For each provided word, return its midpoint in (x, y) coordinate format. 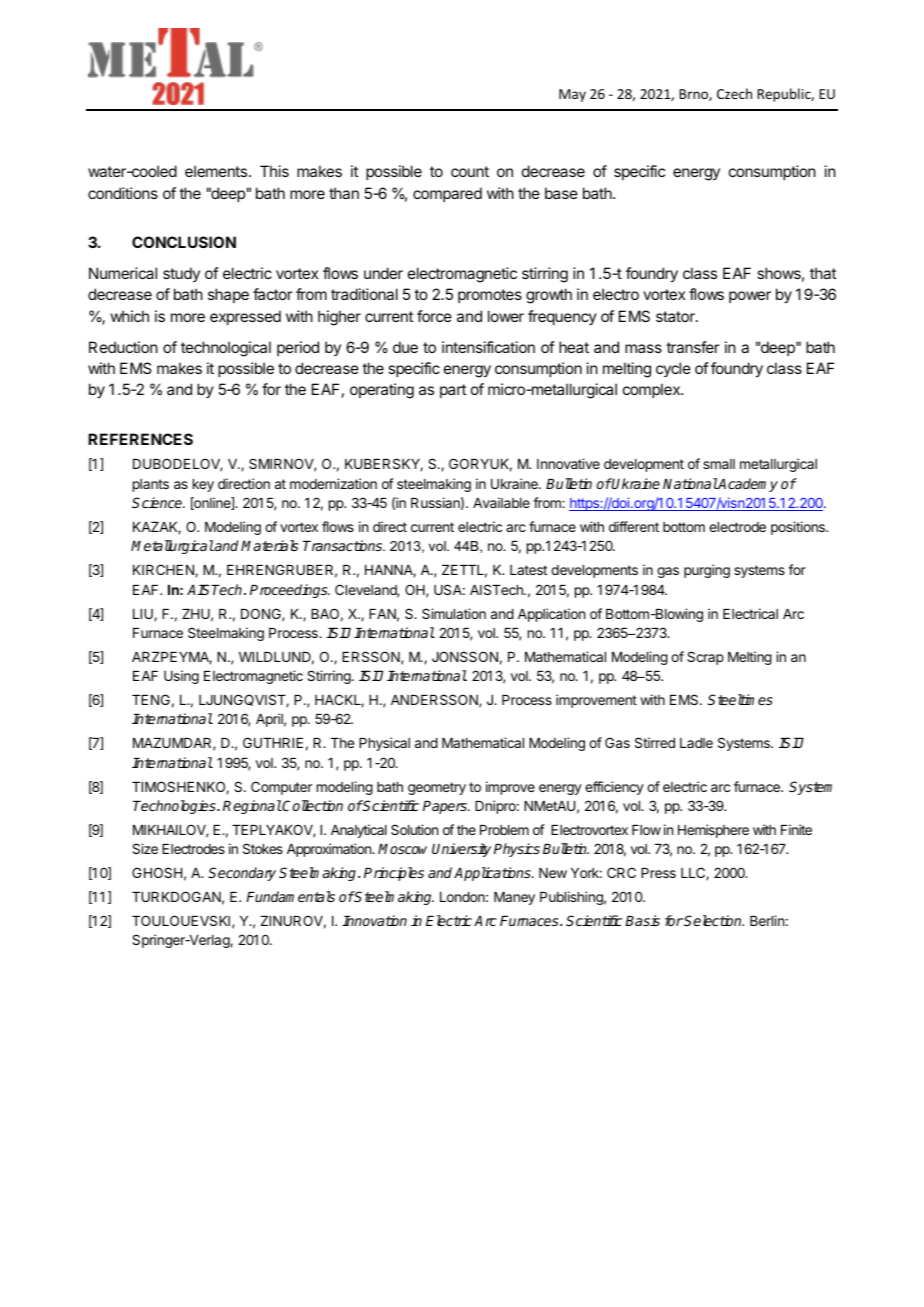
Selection (714, 920)
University (461, 850)
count (470, 171)
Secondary (242, 874)
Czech (734, 93)
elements (216, 171)
